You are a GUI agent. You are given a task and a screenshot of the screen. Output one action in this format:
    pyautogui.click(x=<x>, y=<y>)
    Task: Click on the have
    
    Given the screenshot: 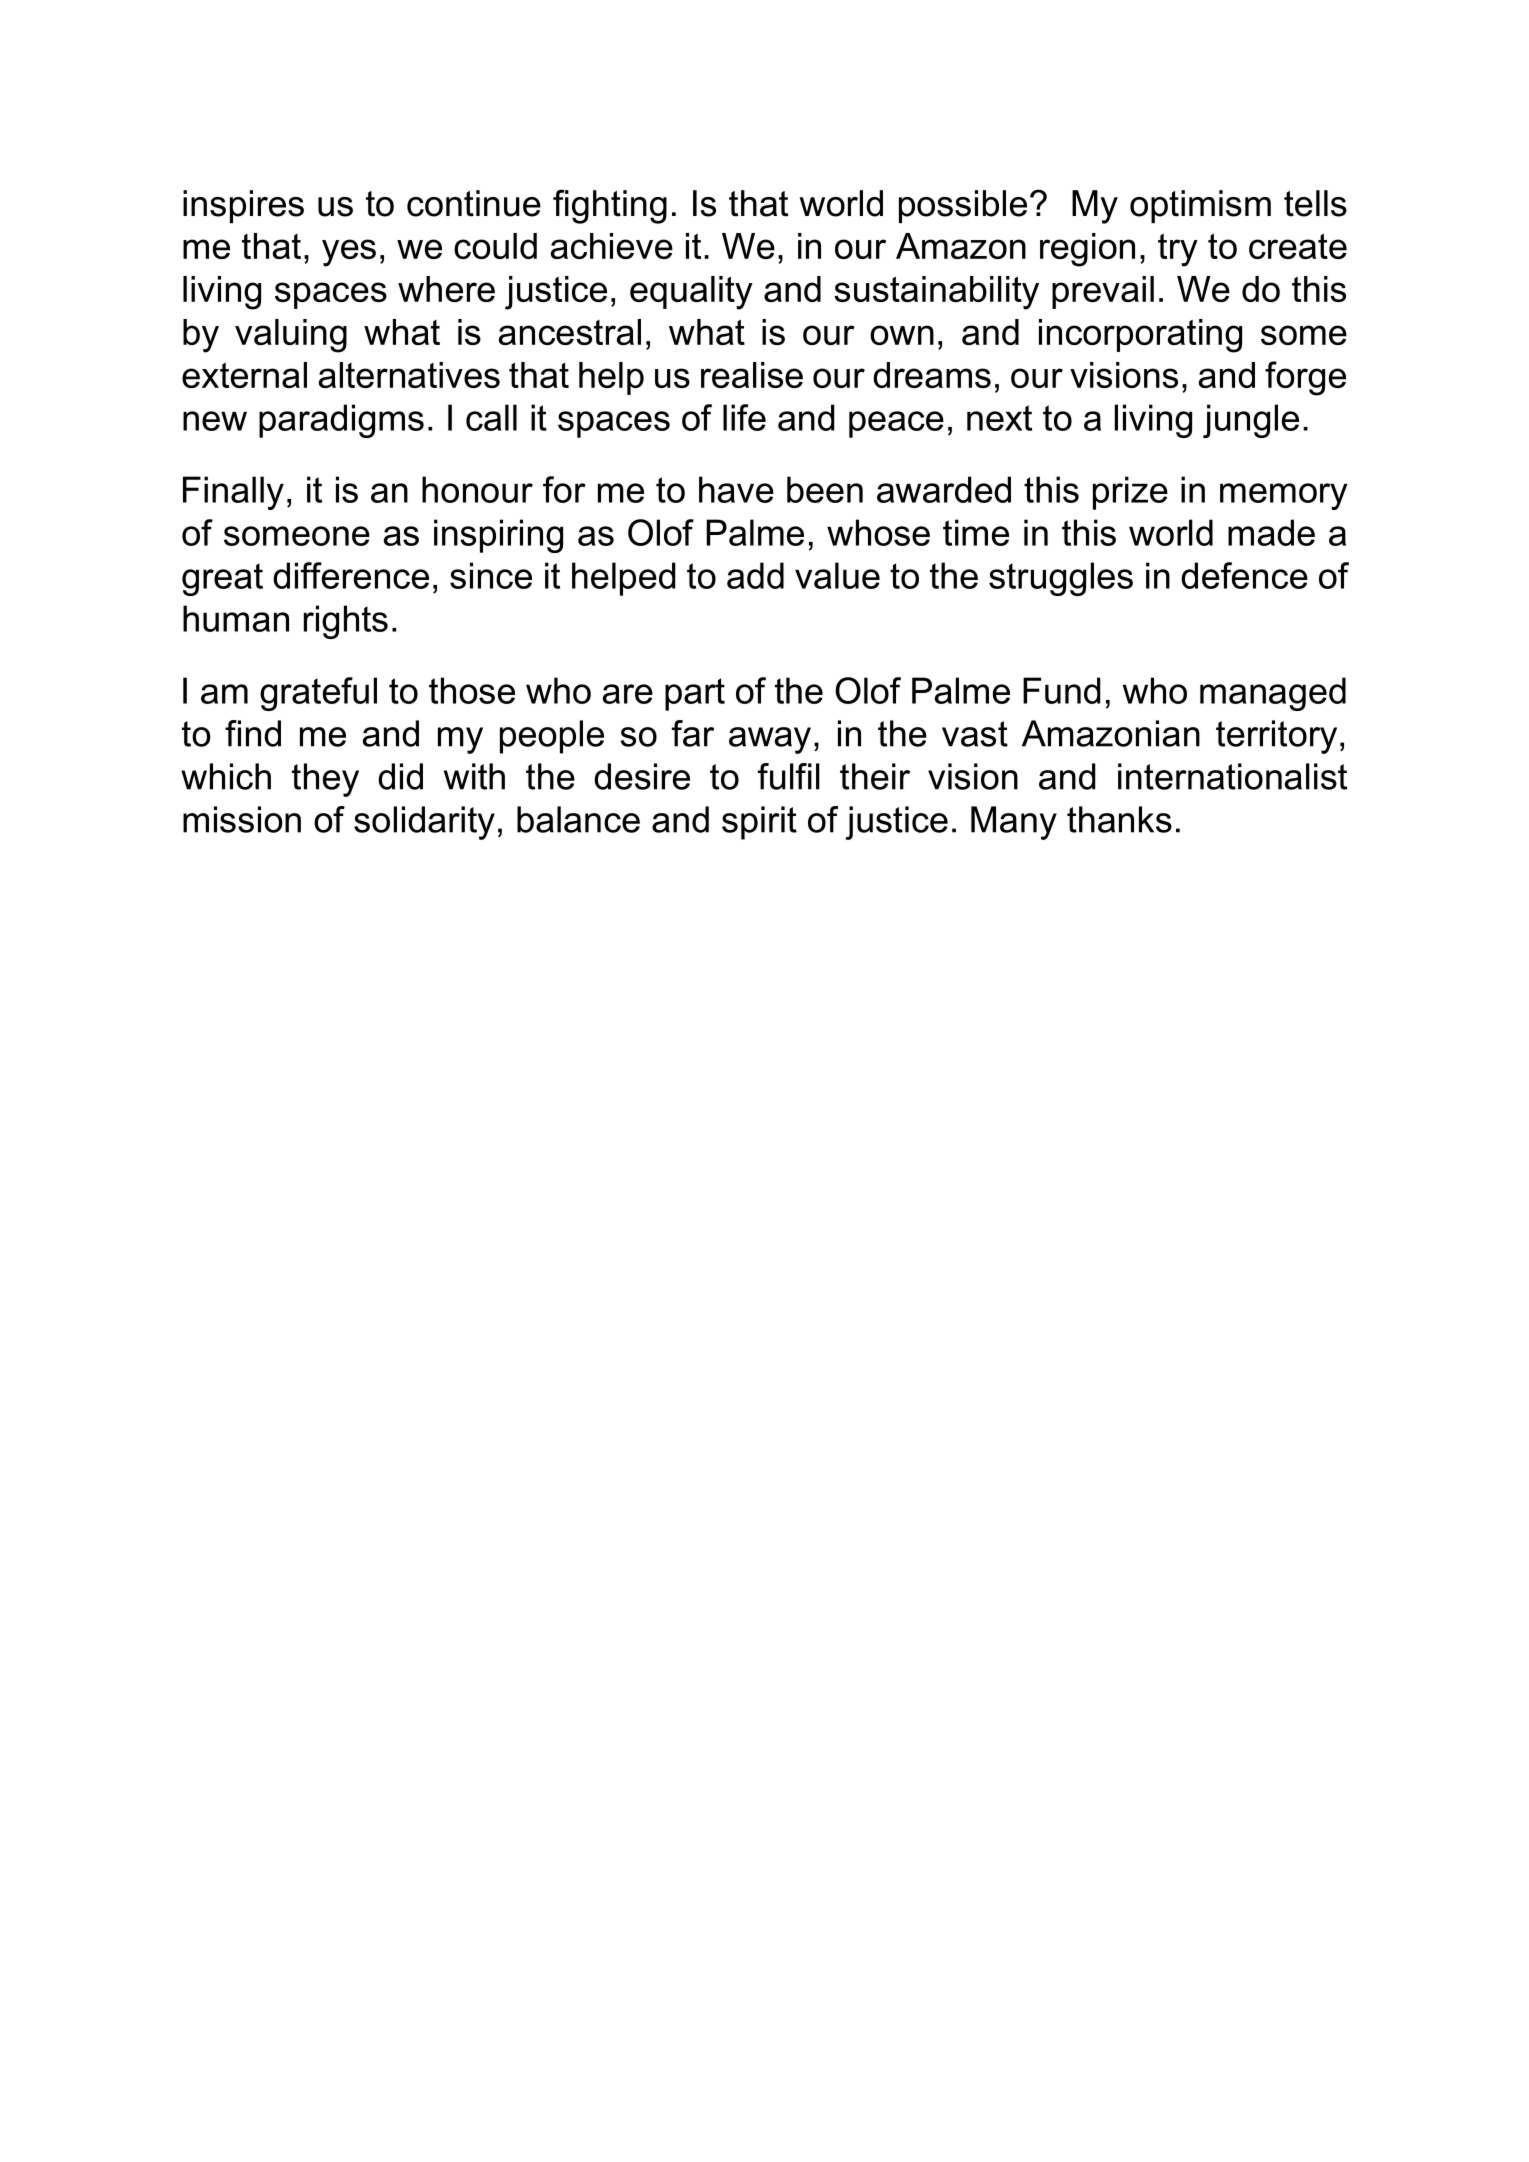 What is the action you would take?
    pyautogui.click(x=736, y=489)
